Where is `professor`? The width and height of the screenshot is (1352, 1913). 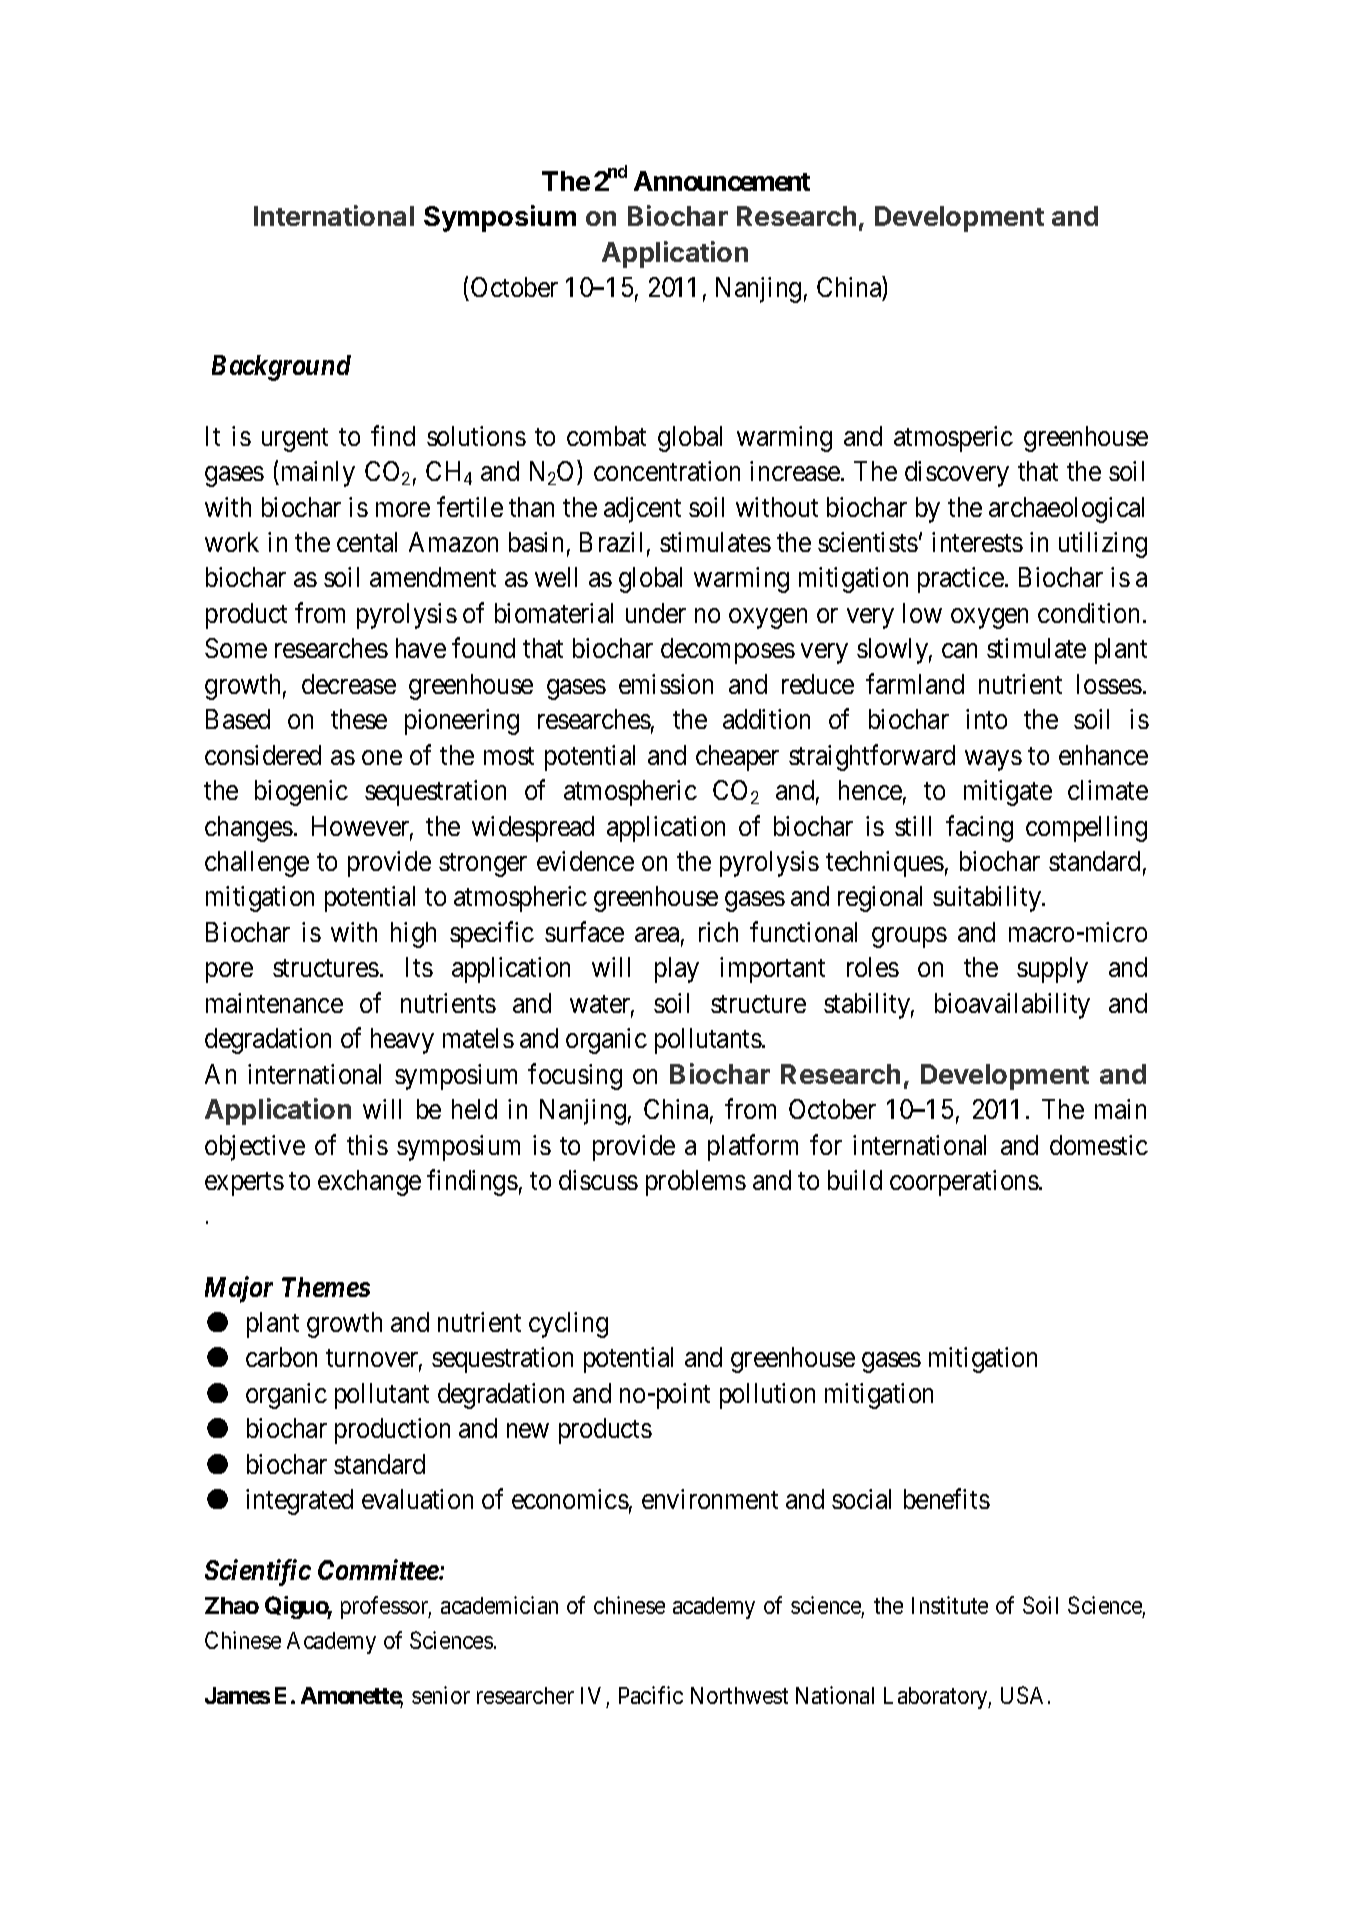
professor is located at coordinates (386, 1607).
